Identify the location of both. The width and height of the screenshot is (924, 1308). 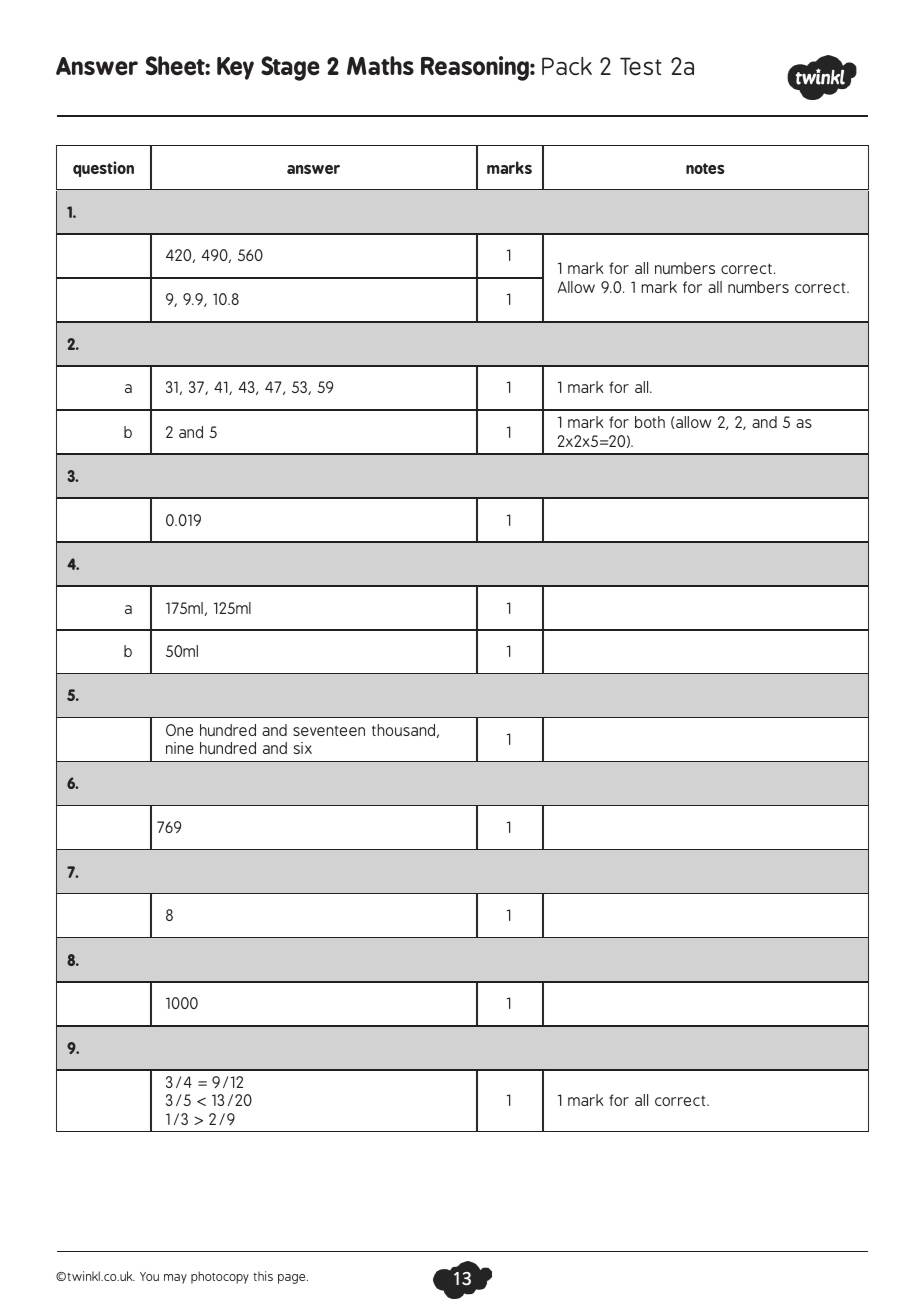
(650, 422).
